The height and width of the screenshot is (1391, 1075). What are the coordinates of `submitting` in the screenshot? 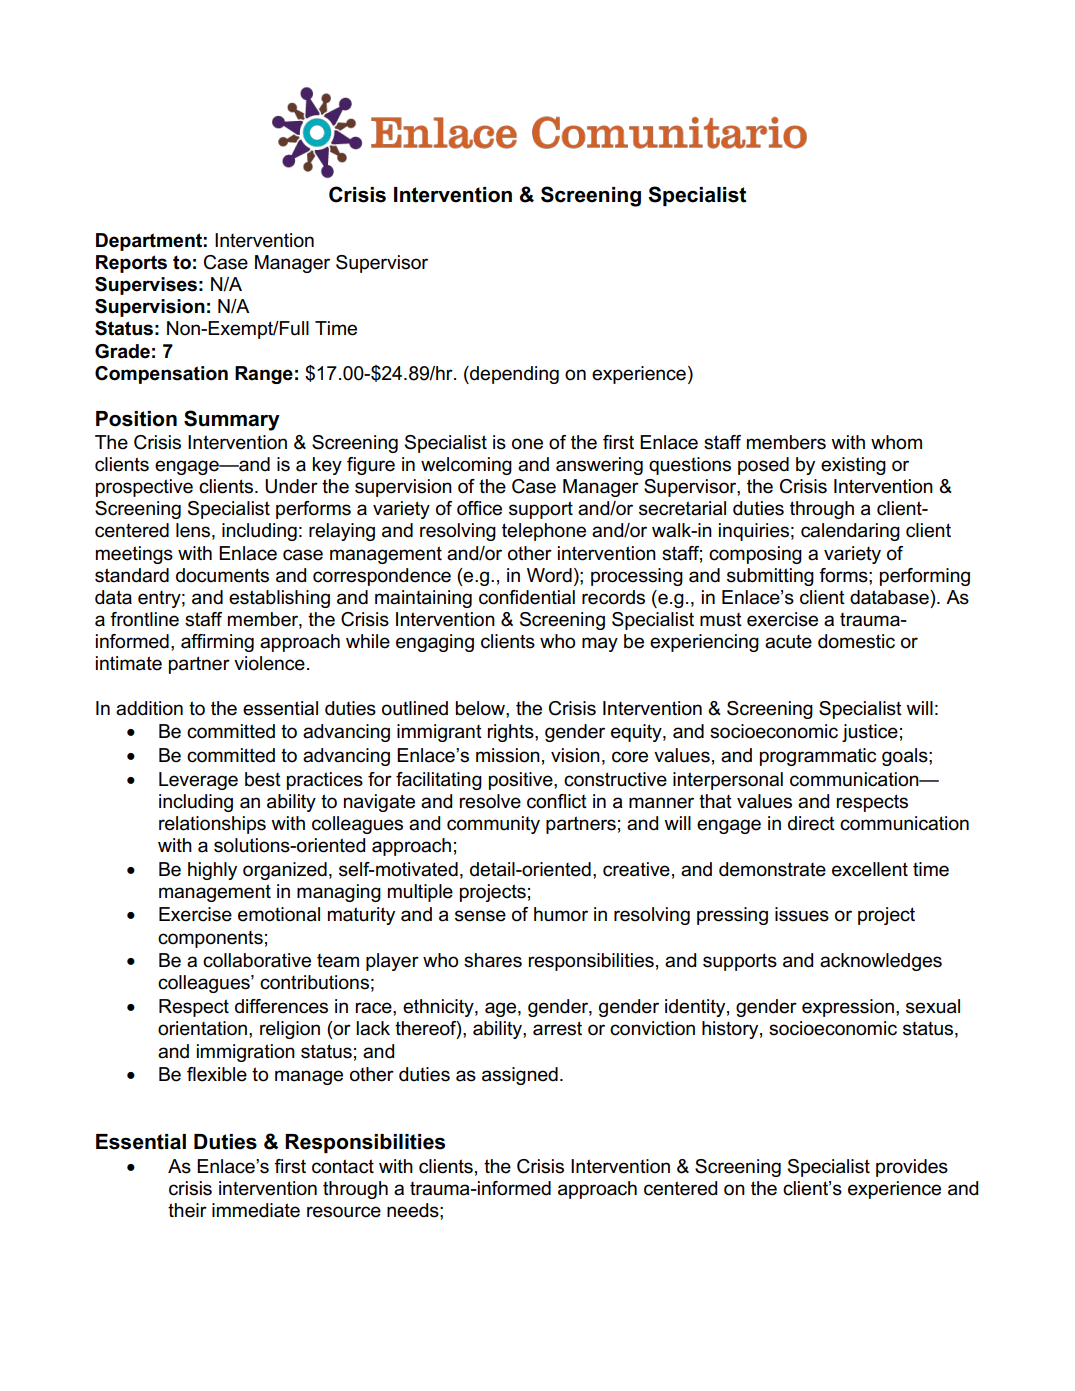 It's located at (770, 577).
